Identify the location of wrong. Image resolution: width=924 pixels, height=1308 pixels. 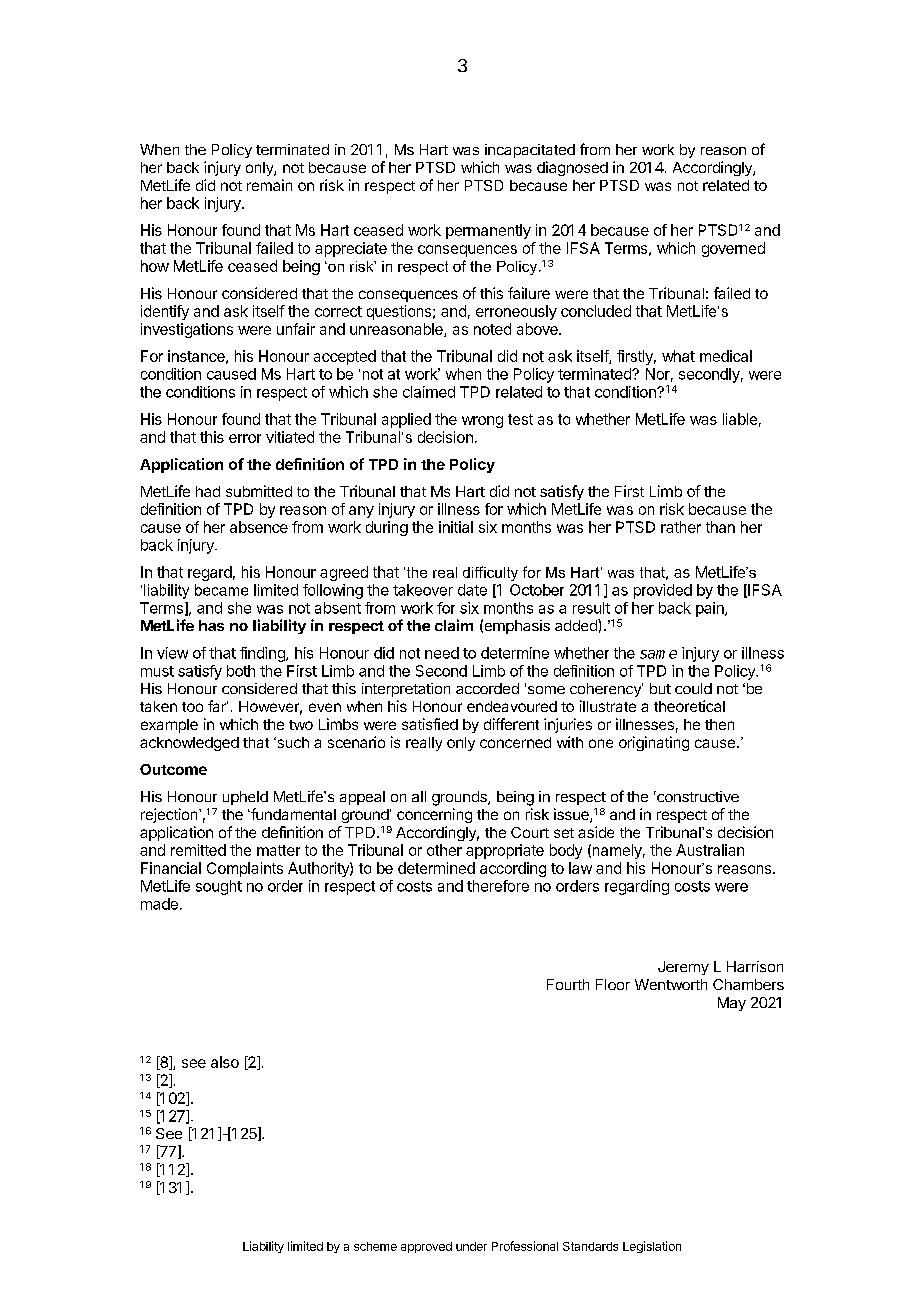
(482, 422).
